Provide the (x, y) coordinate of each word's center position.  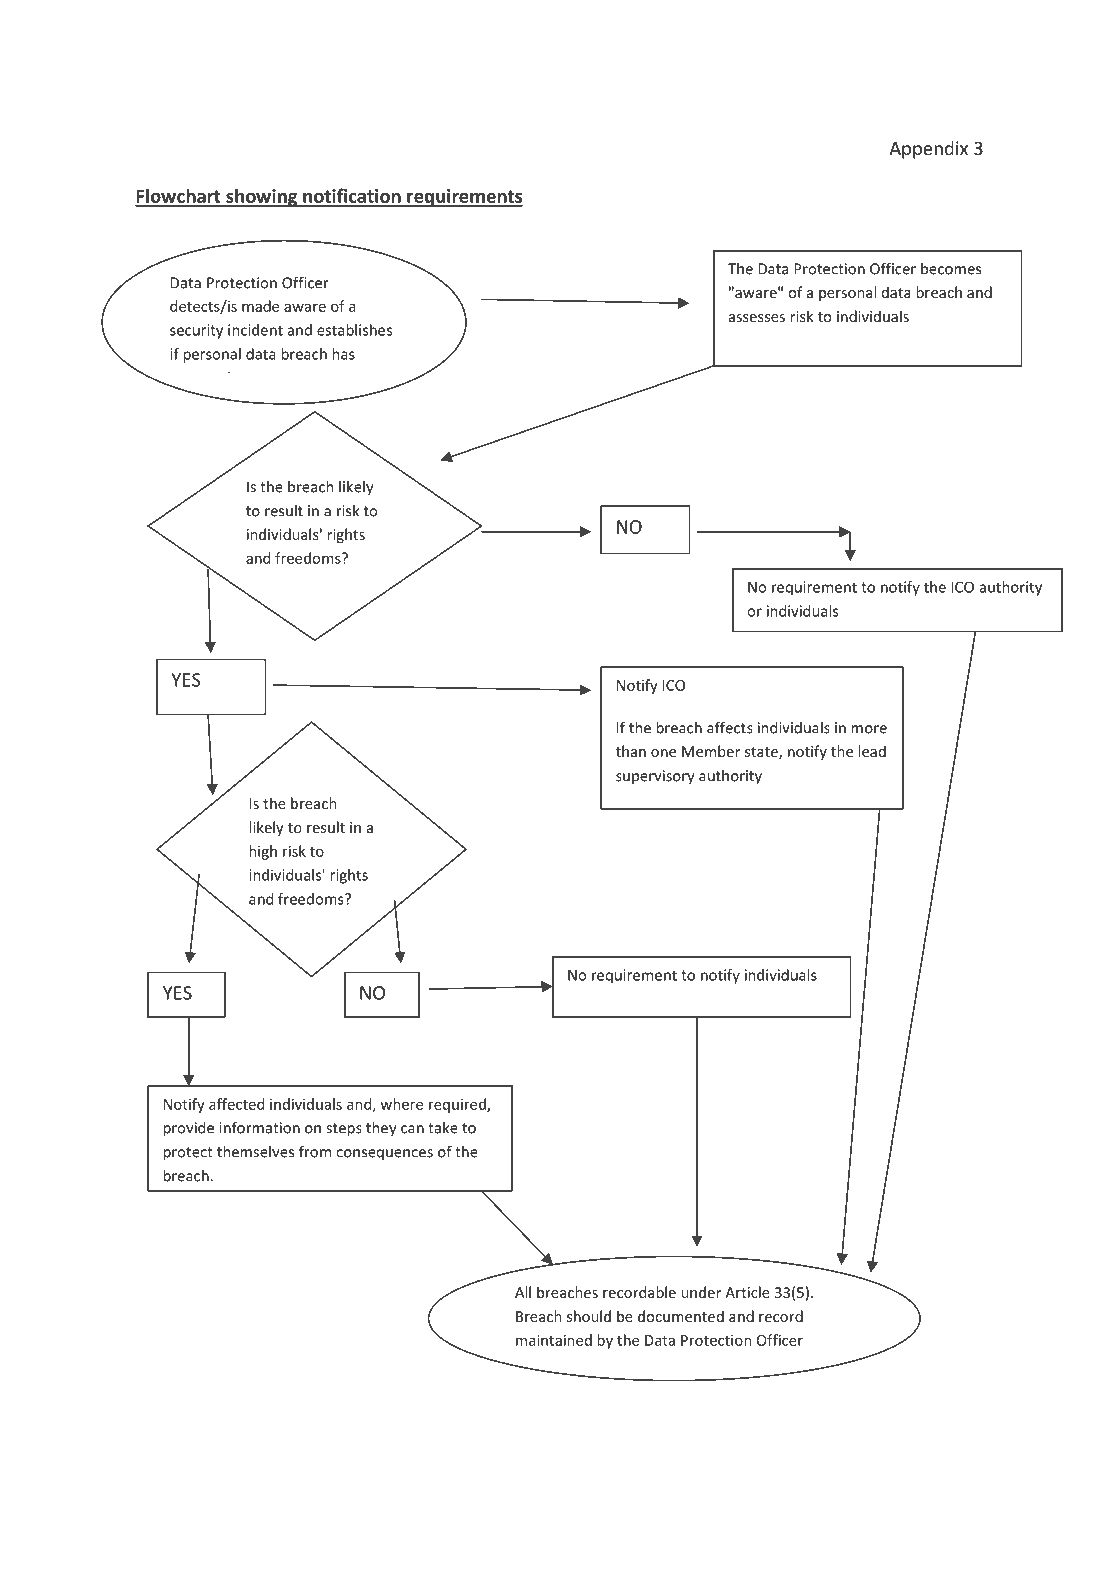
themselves (255, 1151)
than (631, 751)
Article (747, 1292)
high (263, 852)
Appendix (928, 150)
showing (262, 197)
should (589, 1316)
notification (352, 197)
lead (872, 751)
